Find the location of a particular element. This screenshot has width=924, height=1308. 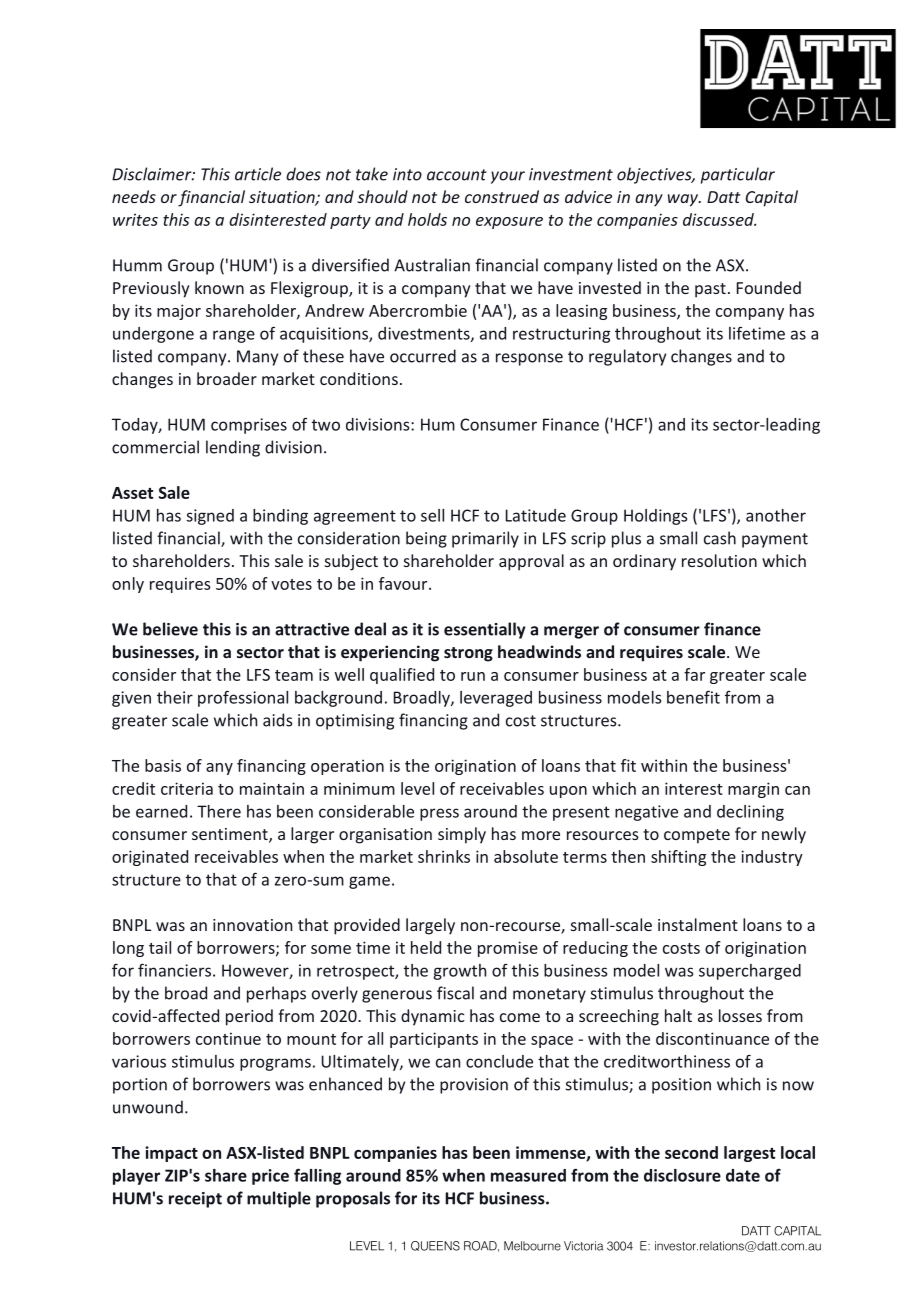

way is located at coordinates (684, 200).
